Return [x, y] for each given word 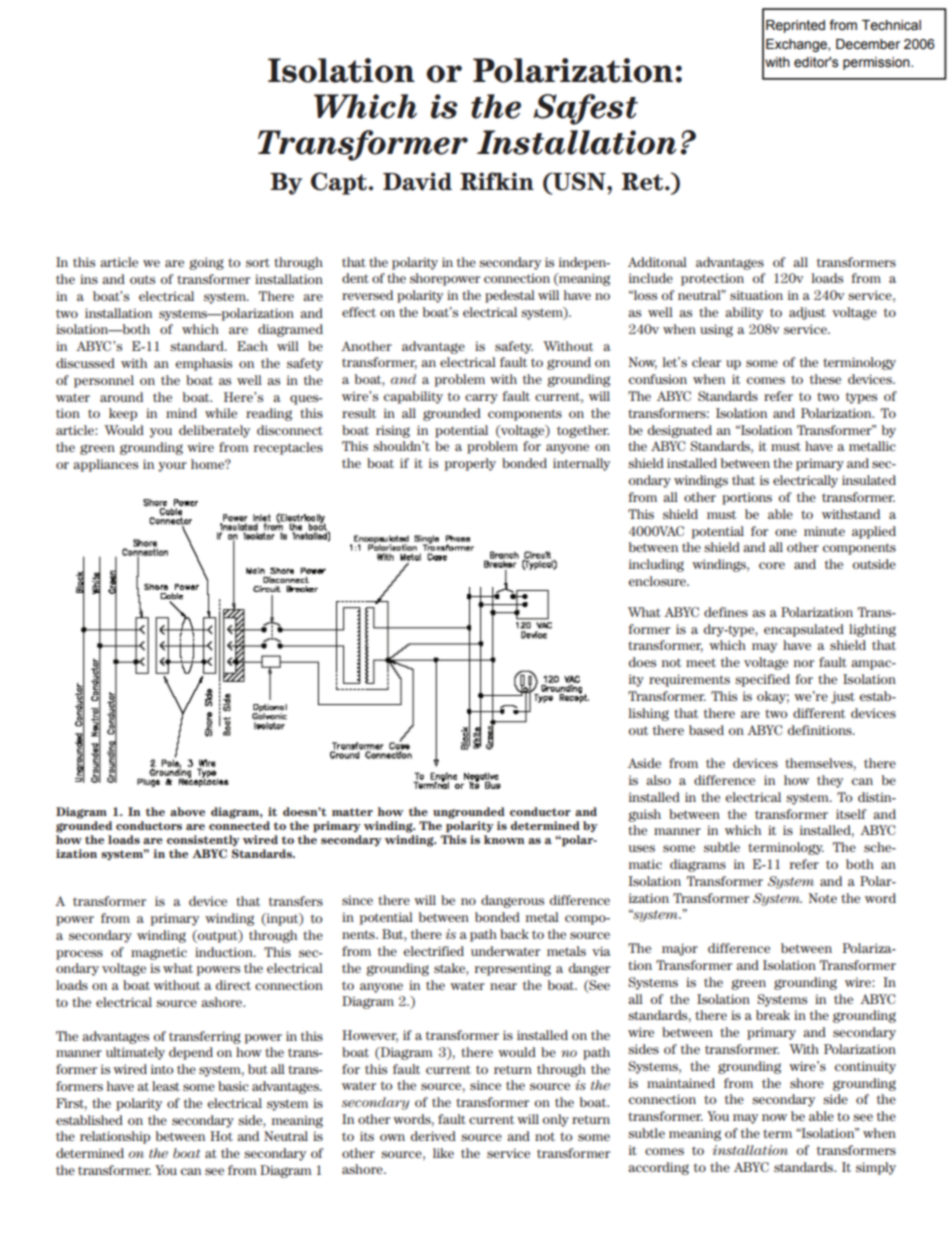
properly [470, 464]
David [417, 181]
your [172, 467]
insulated [869, 480]
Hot [221, 1136]
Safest [585, 109]
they [830, 781]
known [504, 839]
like [443, 1153]
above [187, 811]
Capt [339, 183]
